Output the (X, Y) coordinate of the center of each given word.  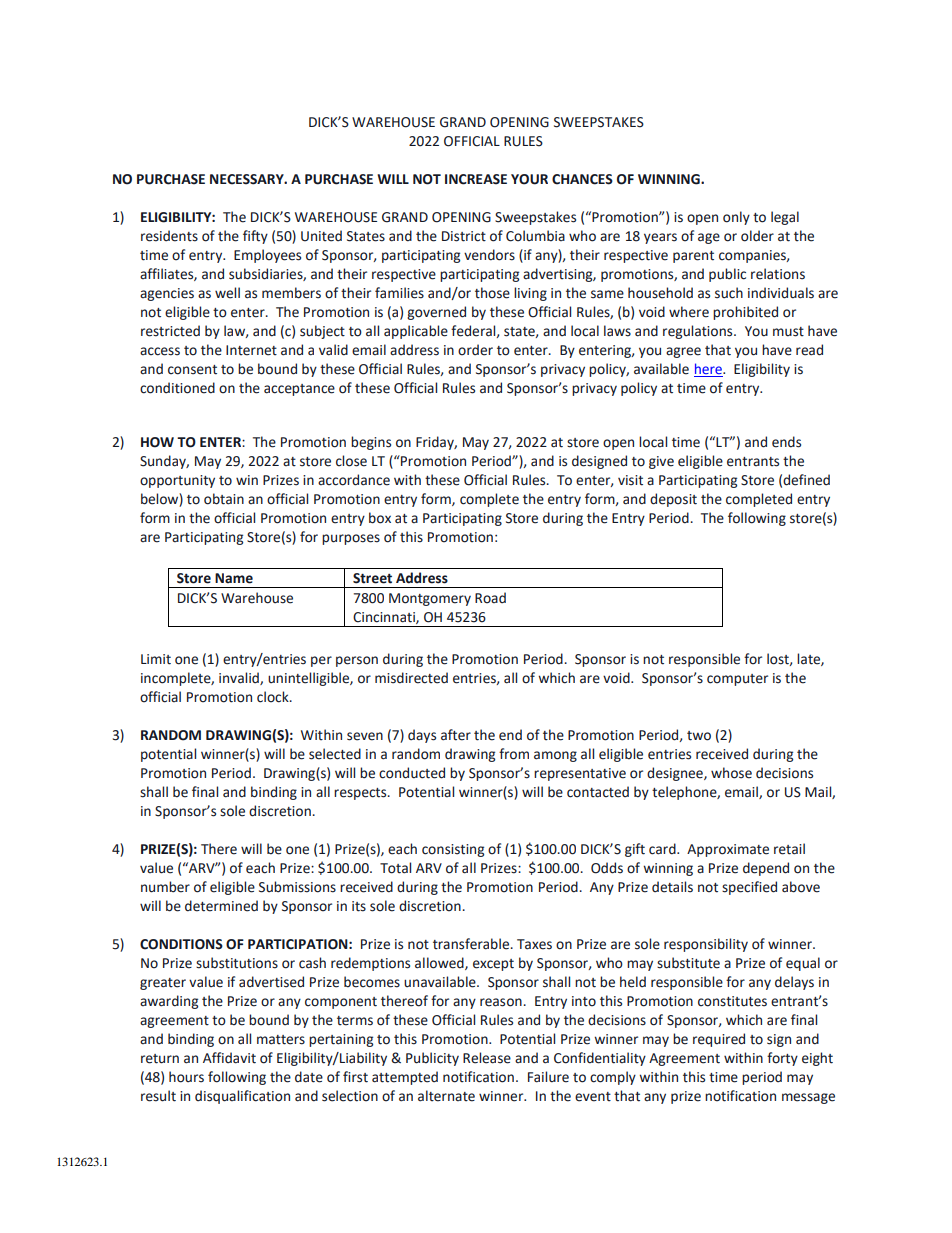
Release (487, 1058)
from (514, 754)
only (736, 218)
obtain (224, 499)
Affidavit (229, 1058)
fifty (255, 237)
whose (731, 773)
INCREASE (476, 179)
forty (782, 1059)
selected (335, 754)
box (380, 518)
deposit (673, 500)
